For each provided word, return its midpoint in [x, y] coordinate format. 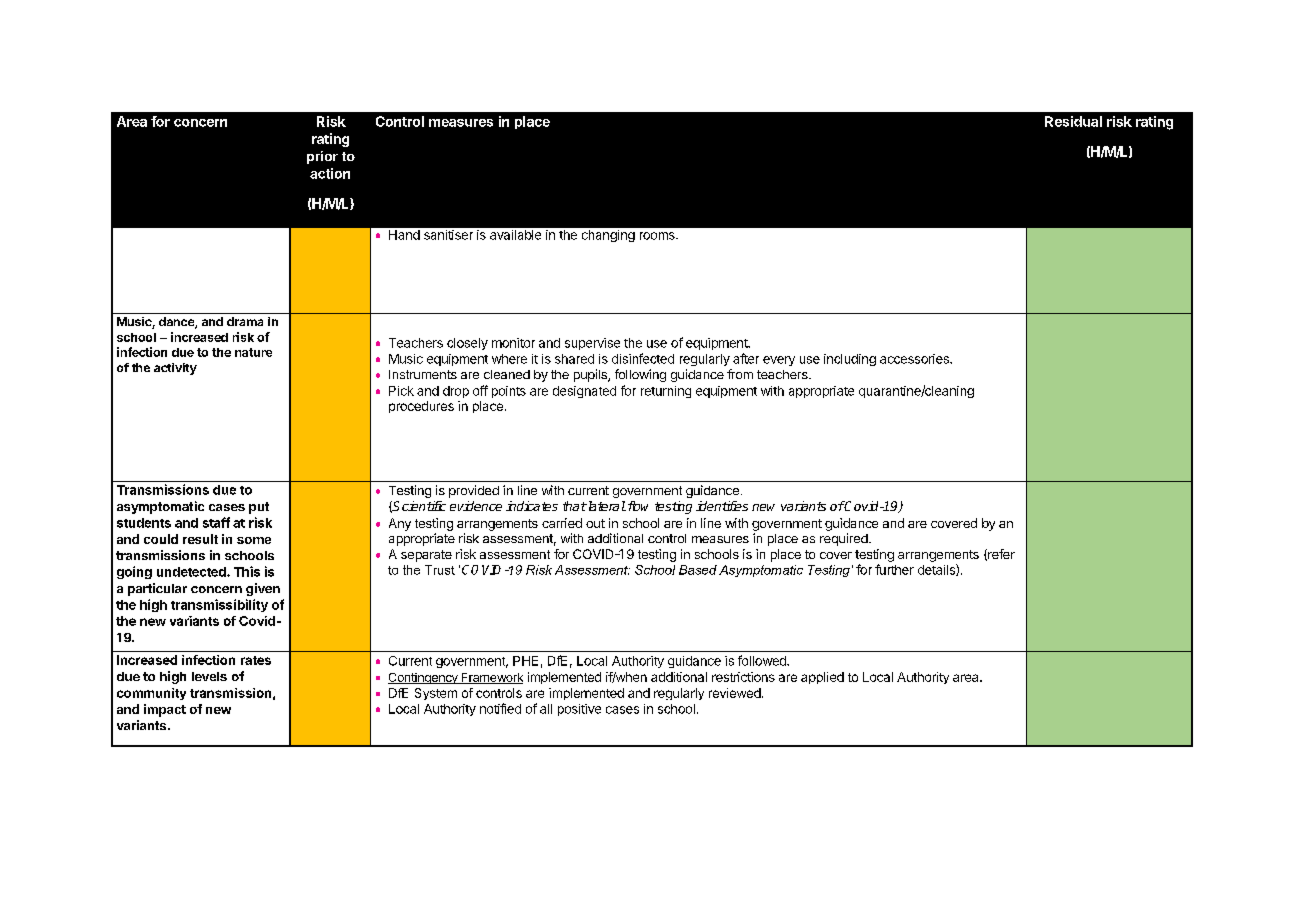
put [259, 508]
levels [209, 676]
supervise [592, 344]
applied [822, 678]
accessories [915, 359]
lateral [605, 506]
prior [322, 157]
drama [245, 321]
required [844, 539]
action [330, 173]
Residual [1073, 121]
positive [579, 710]
